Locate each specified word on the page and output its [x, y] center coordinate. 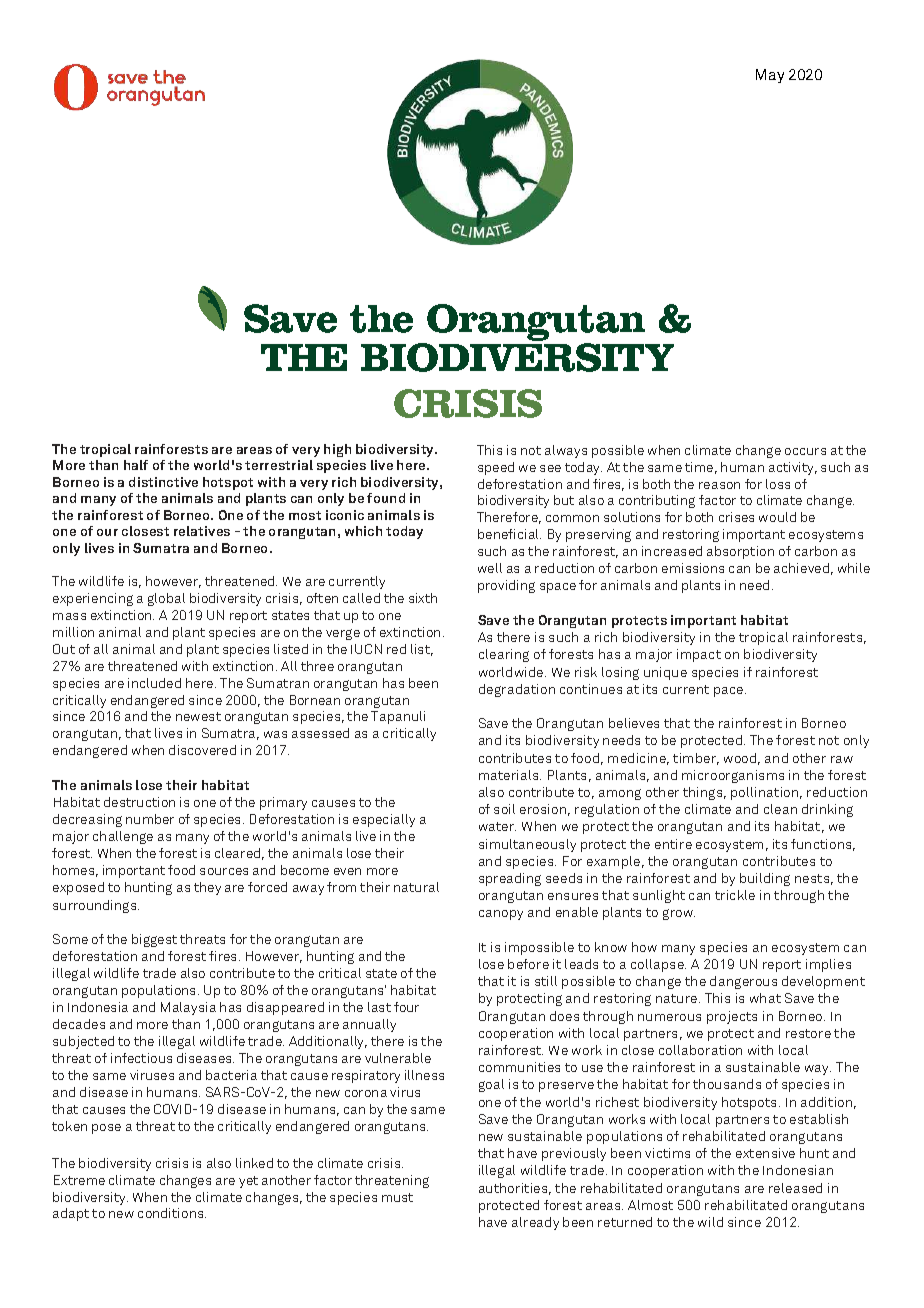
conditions [172, 1213]
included [154, 683]
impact [699, 655]
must [397, 1197]
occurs [805, 451]
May [770, 76]
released [795, 1188]
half [136, 465]
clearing [504, 655]
